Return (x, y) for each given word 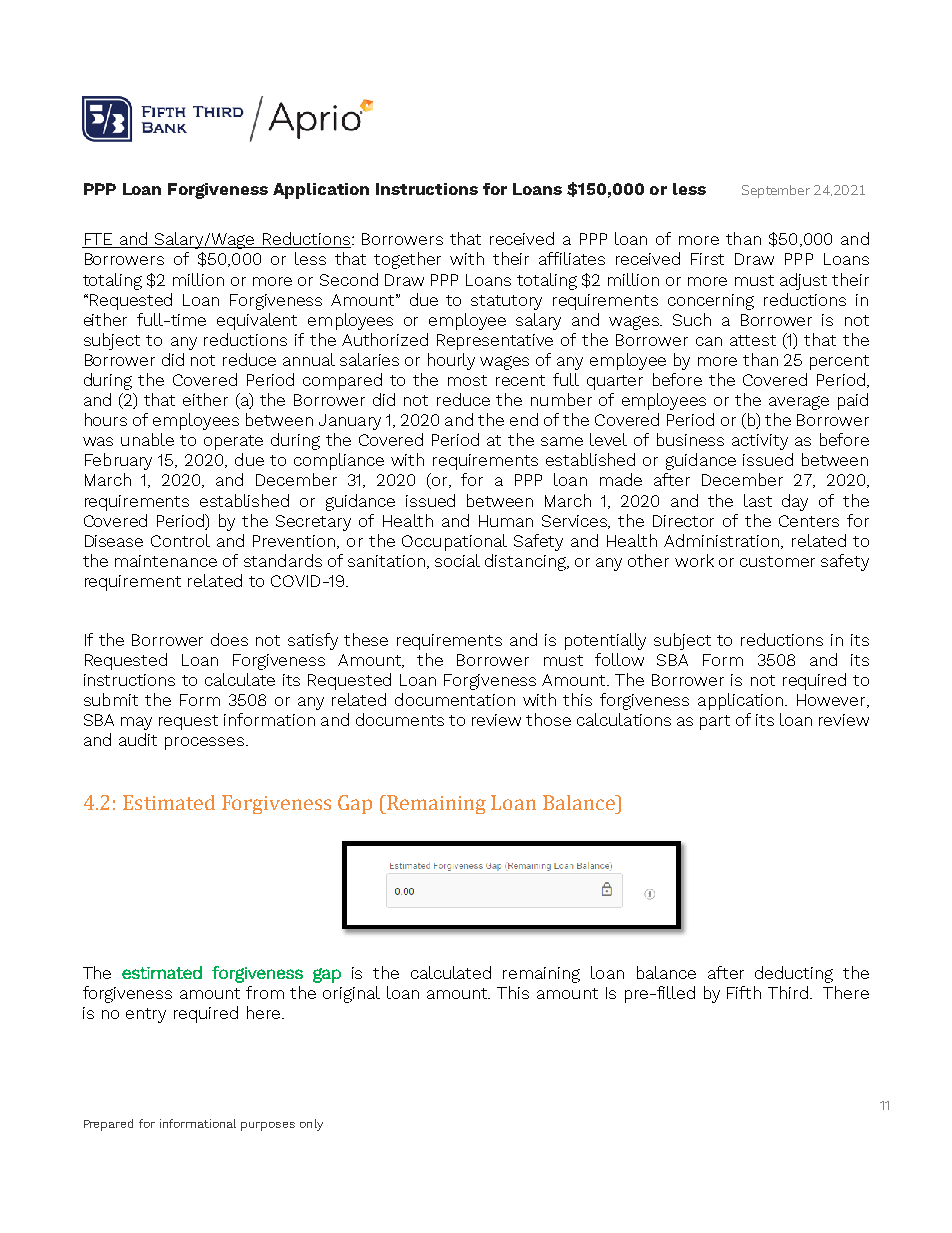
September (776, 191)
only (311, 1125)
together (407, 260)
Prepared (108, 1125)
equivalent (257, 321)
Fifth (744, 992)
